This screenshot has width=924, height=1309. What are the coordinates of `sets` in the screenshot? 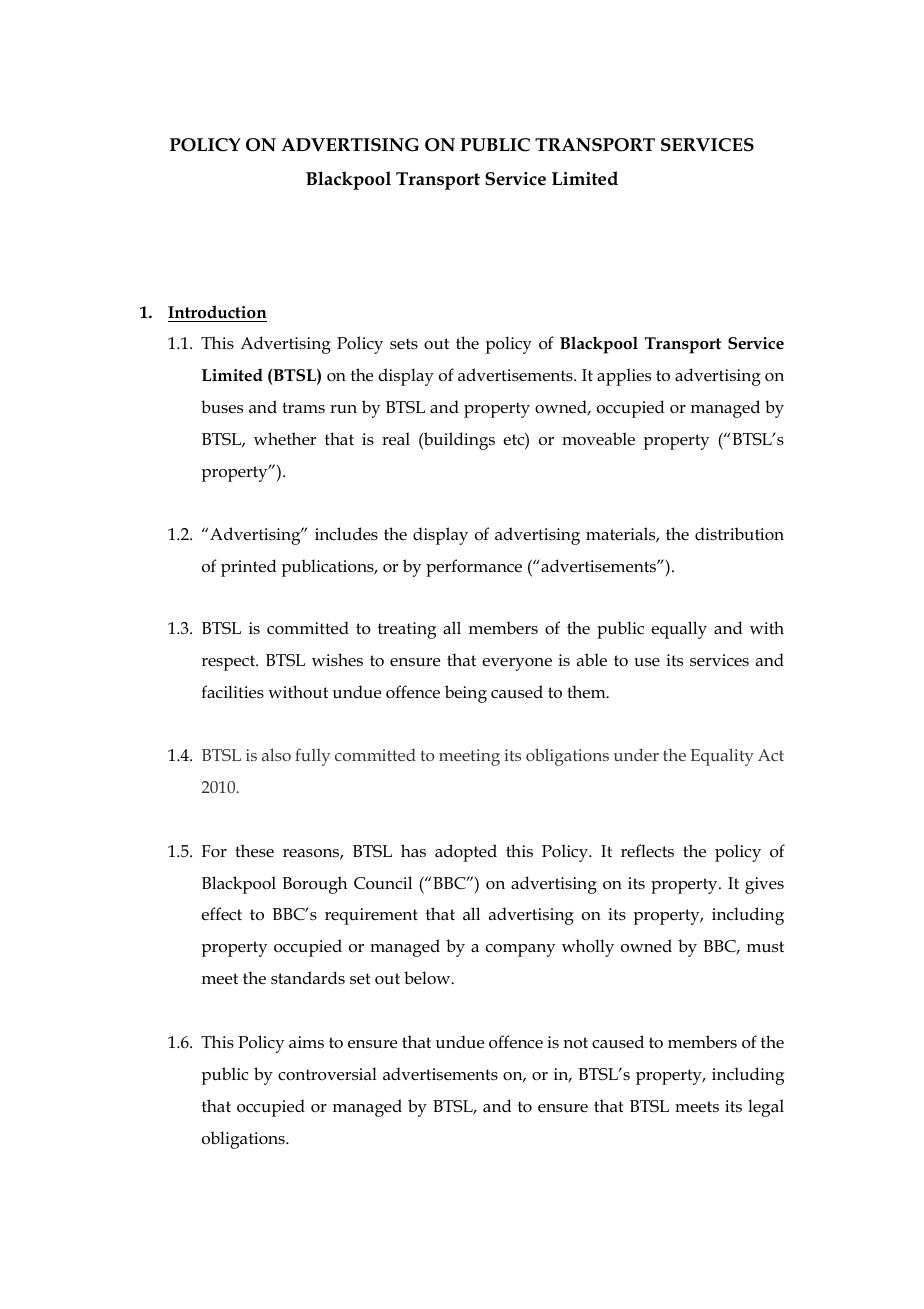 It's located at (404, 343).
